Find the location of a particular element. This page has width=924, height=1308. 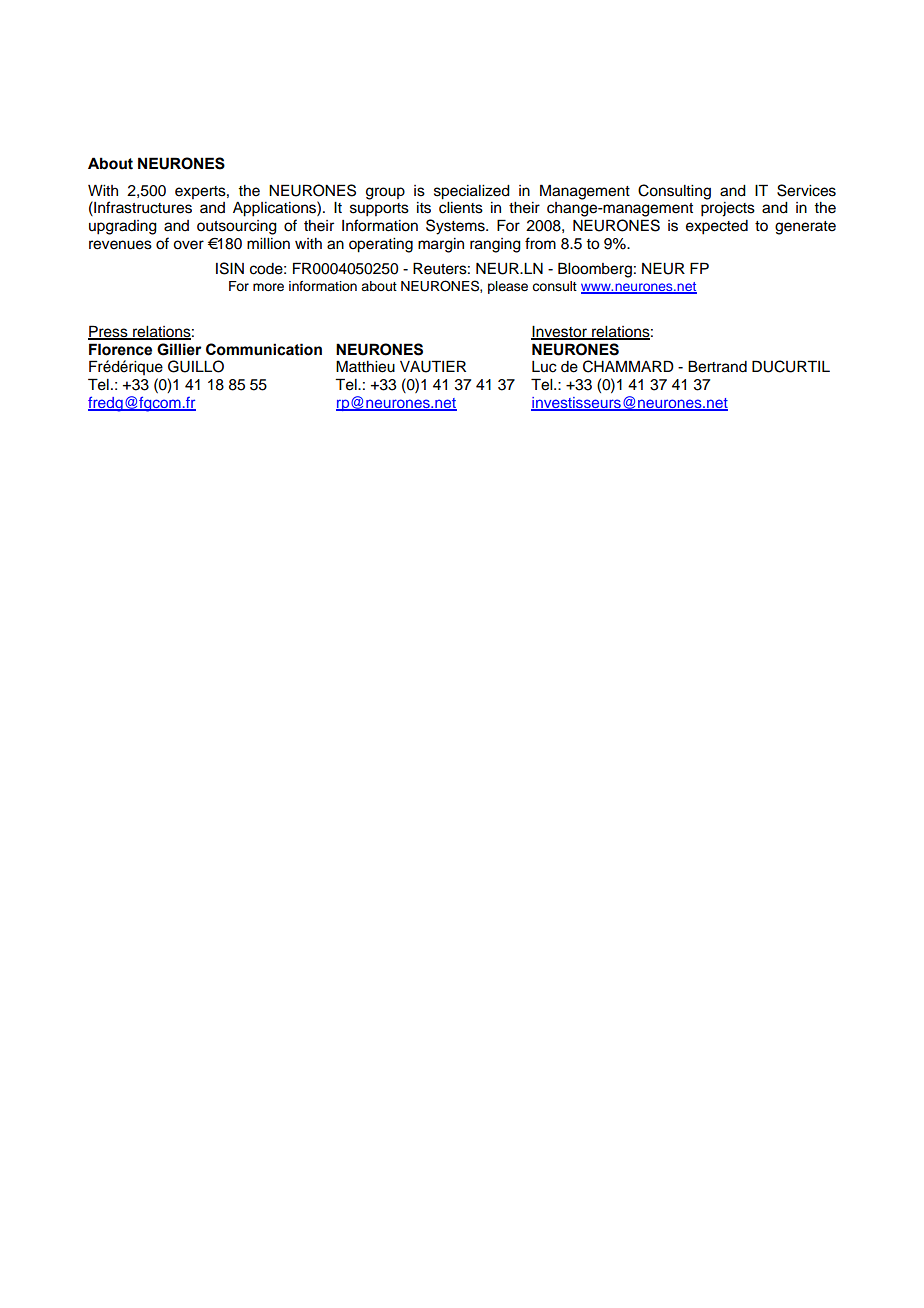

group is located at coordinates (385, 193).
